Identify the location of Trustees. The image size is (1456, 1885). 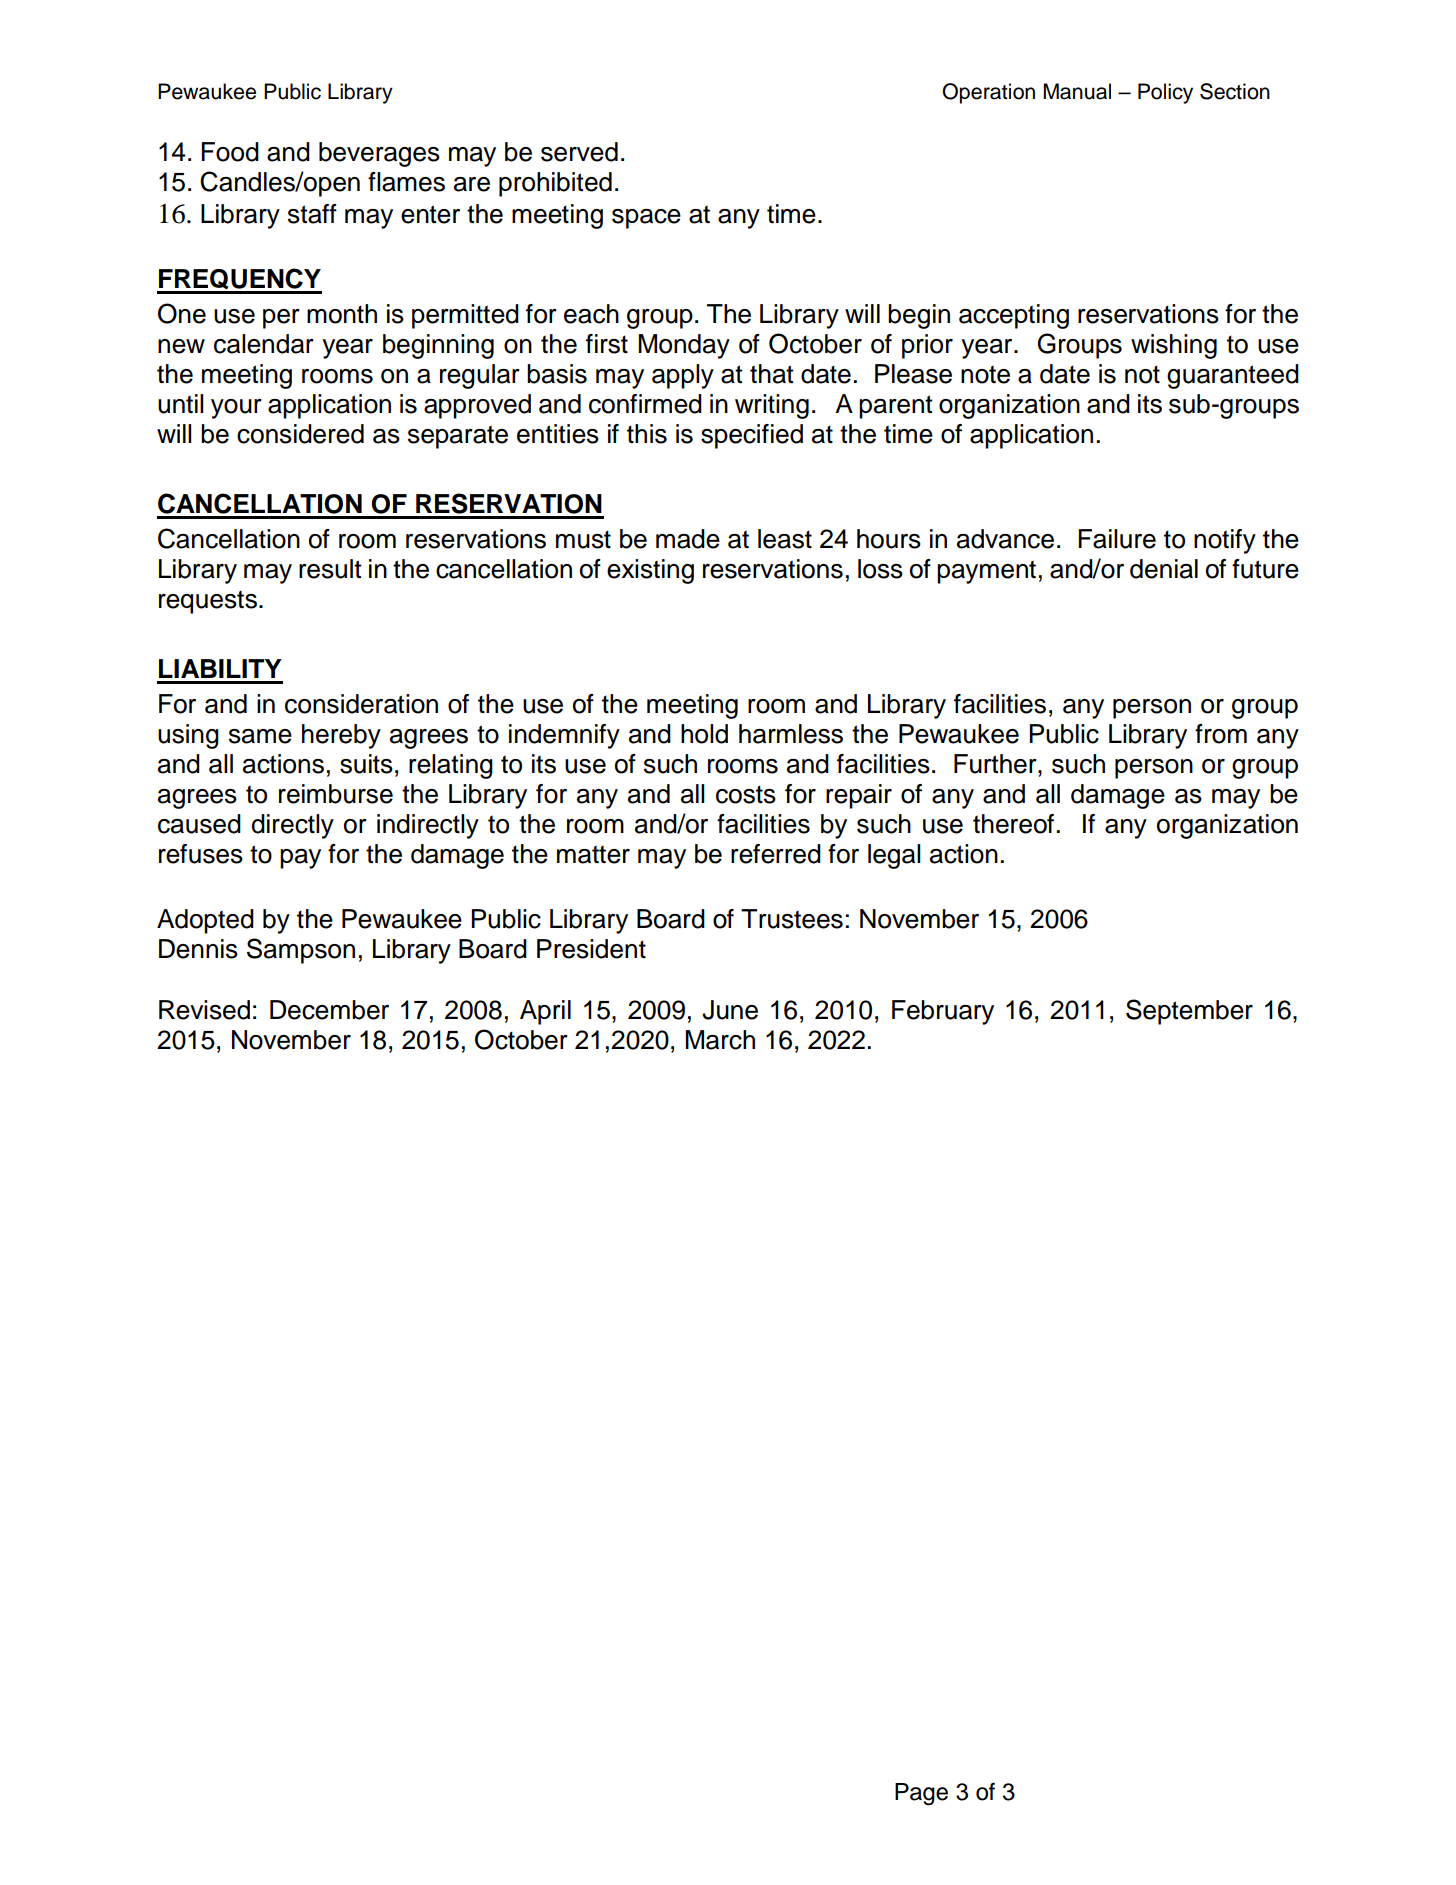
(792, 919).
